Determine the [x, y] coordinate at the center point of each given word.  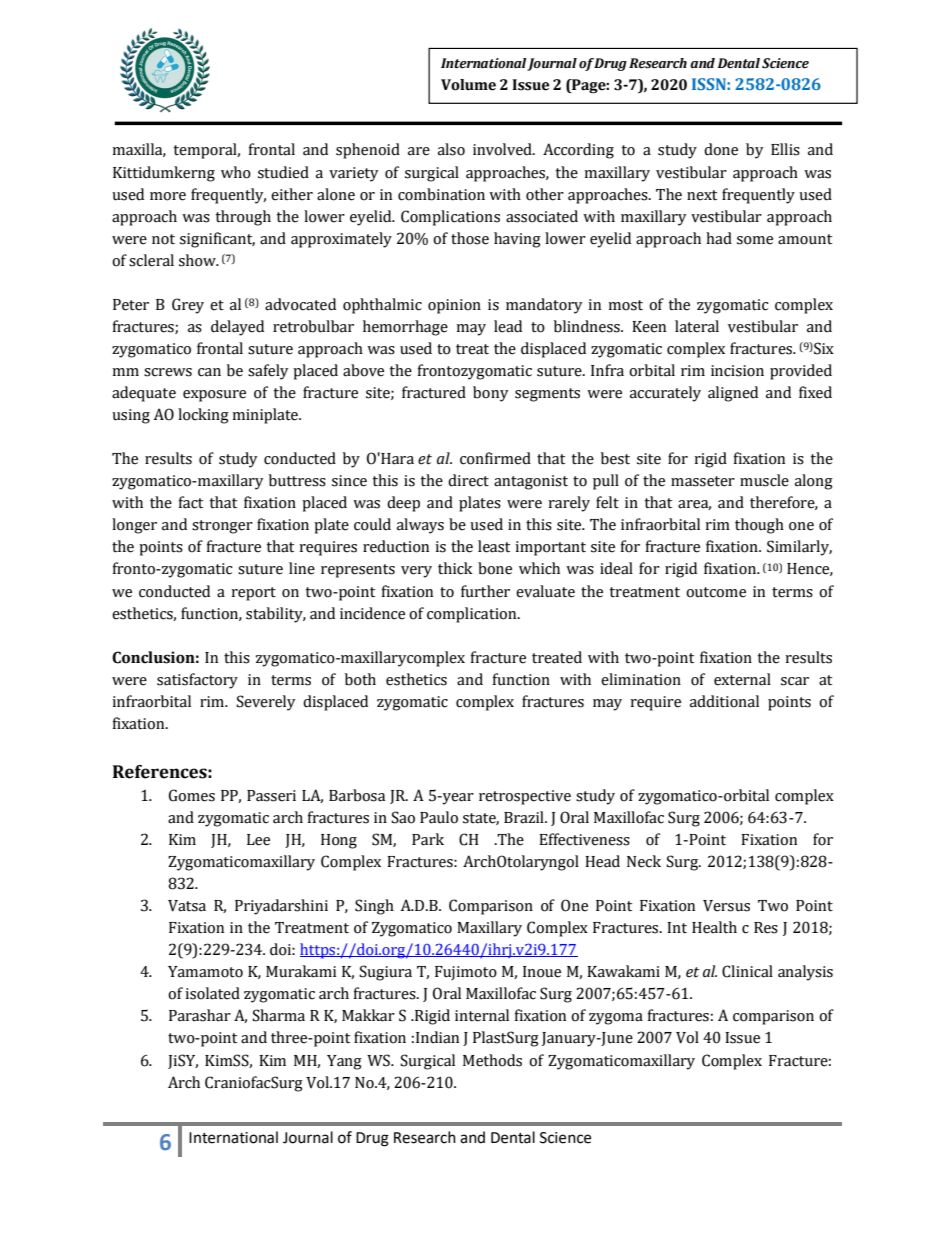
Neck [644, 861]
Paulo [439, 817]
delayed [237, 328]
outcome [716, 592]
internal [482, 1015]
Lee [258, 840]
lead [508, 326]
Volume [468, 85]
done [721, 149]
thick [455, 568]
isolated [212, 993]
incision [737, 371]
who [236, 172]
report [253, 594]
